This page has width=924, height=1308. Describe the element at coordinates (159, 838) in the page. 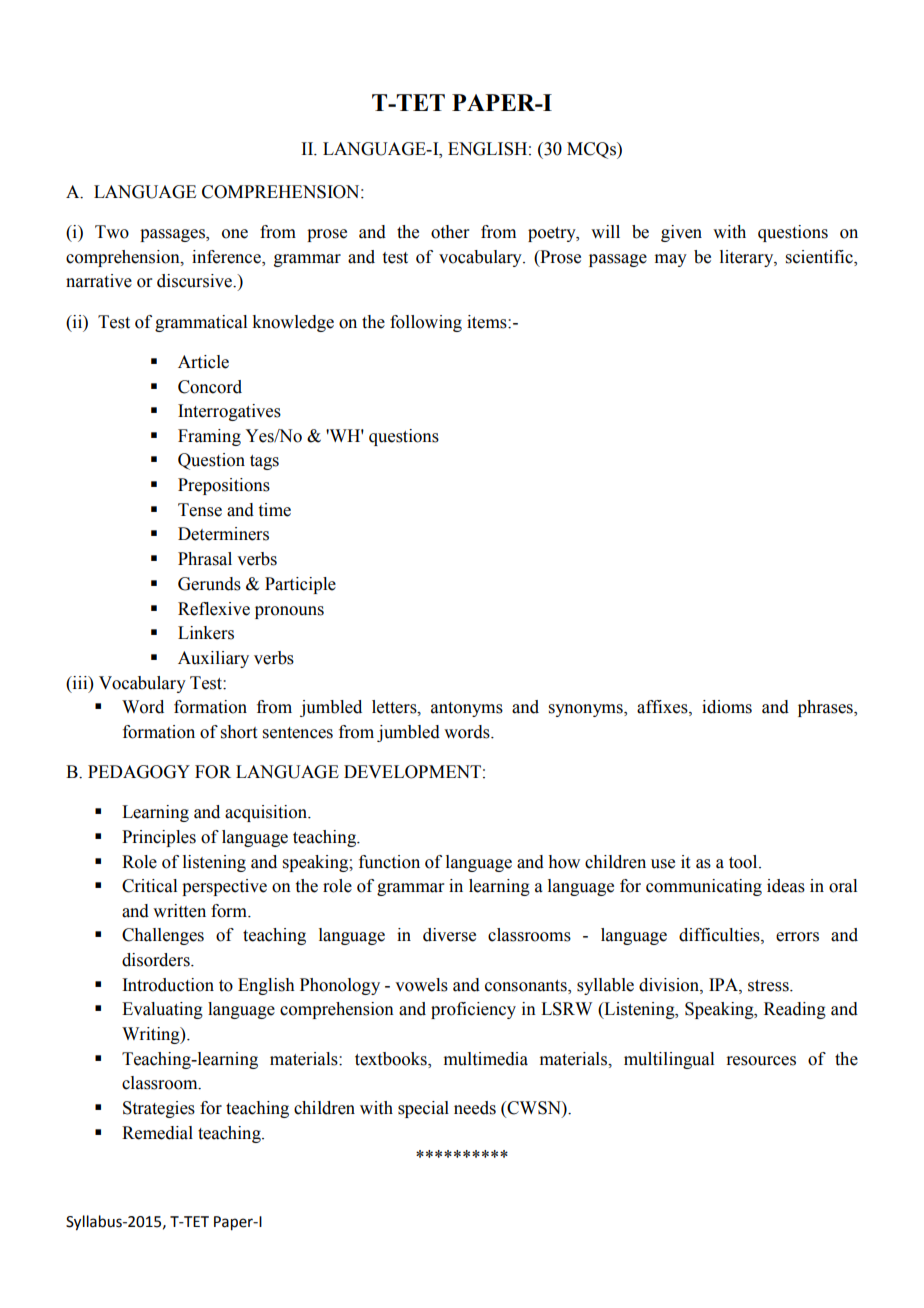

I see `Principles` at that location.
